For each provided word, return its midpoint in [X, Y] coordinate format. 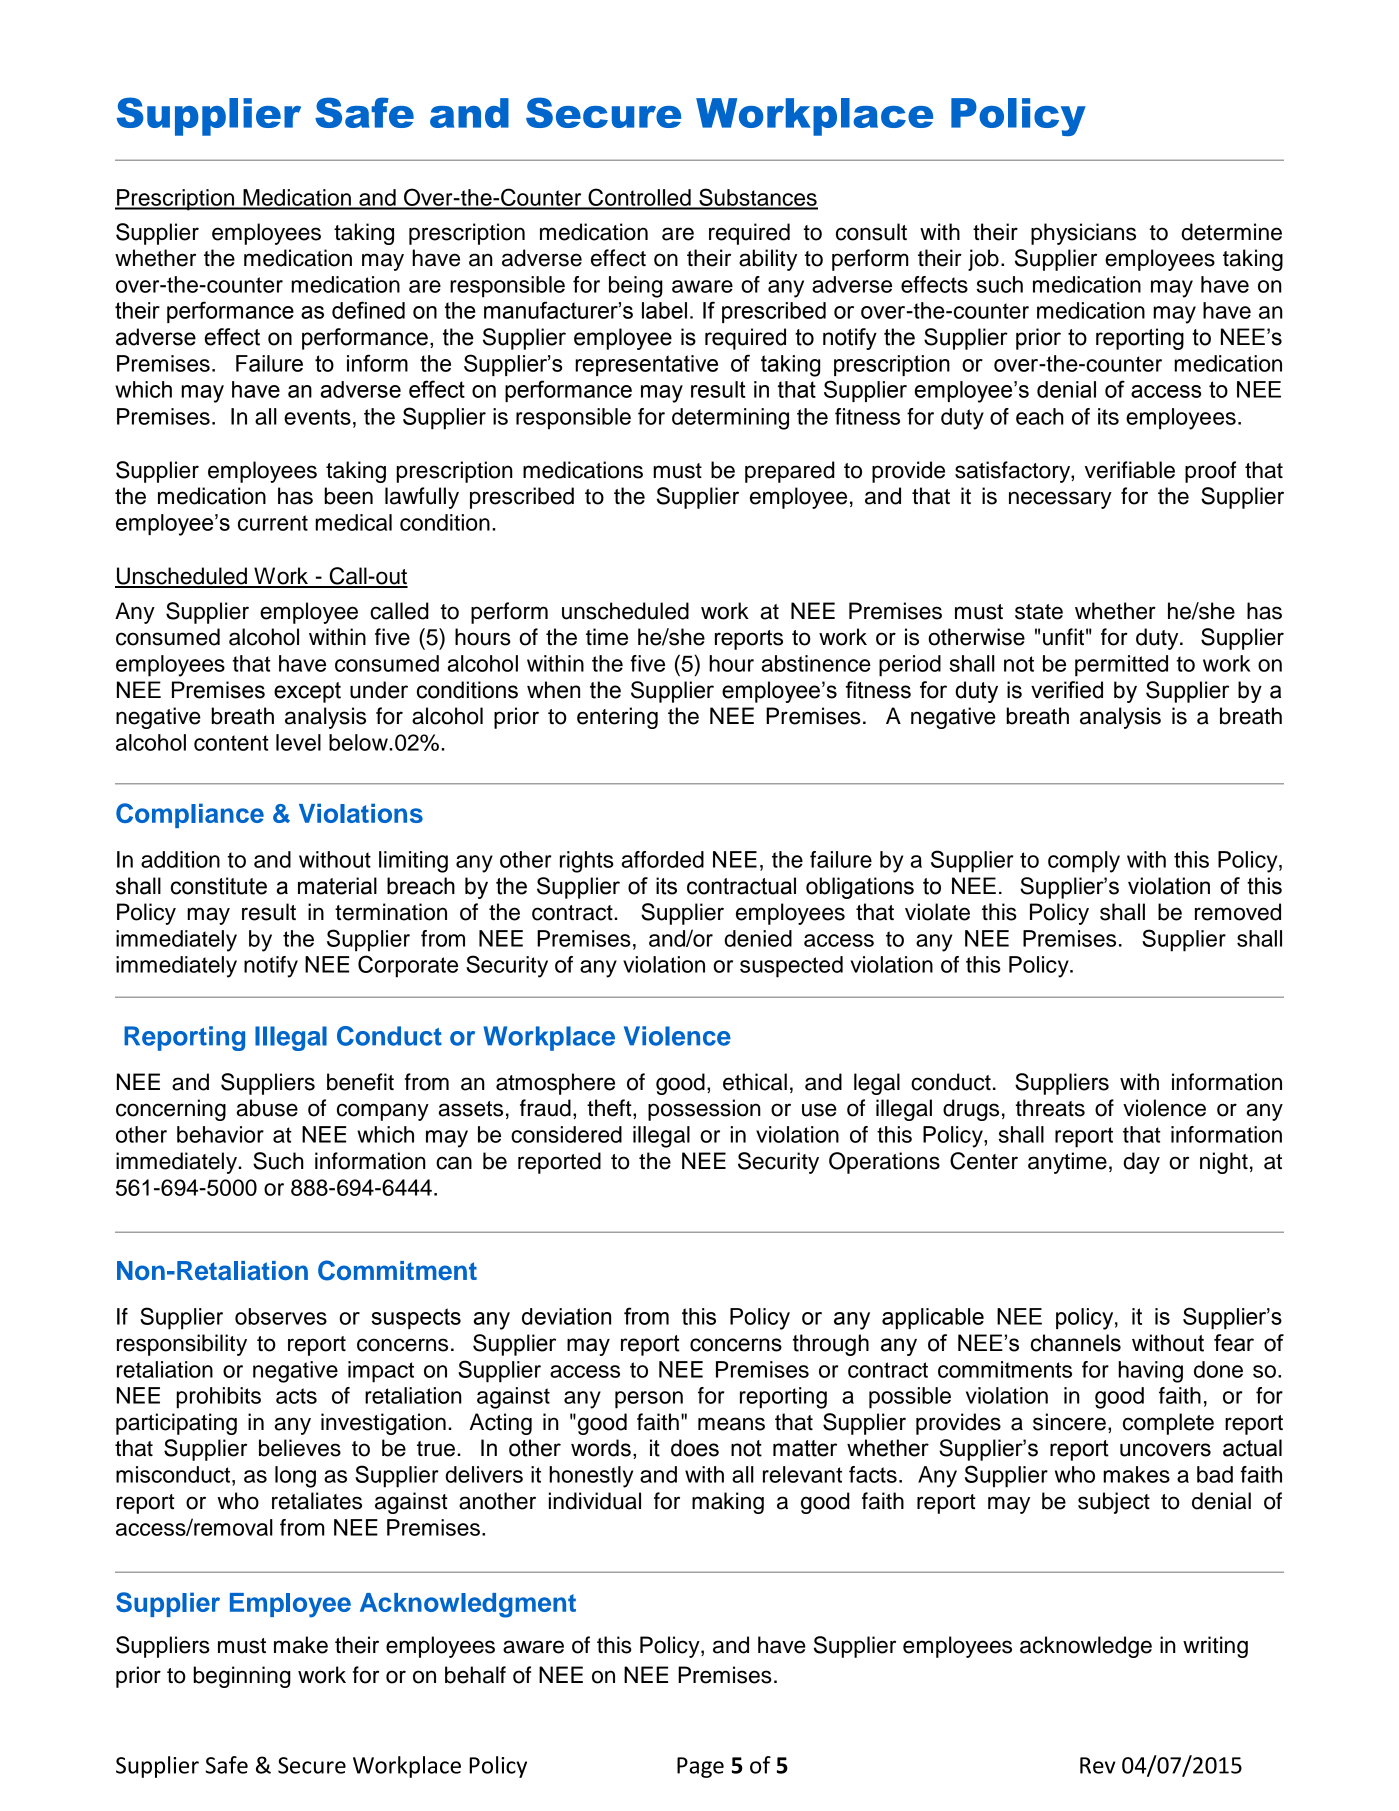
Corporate [408, 966]
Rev [1098, 1765]
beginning [242, 1677]
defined [368, 310]
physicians [1083, 234]
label [664, 310]
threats [1050, 1108]
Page [700, 1767]
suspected [791, 967]
